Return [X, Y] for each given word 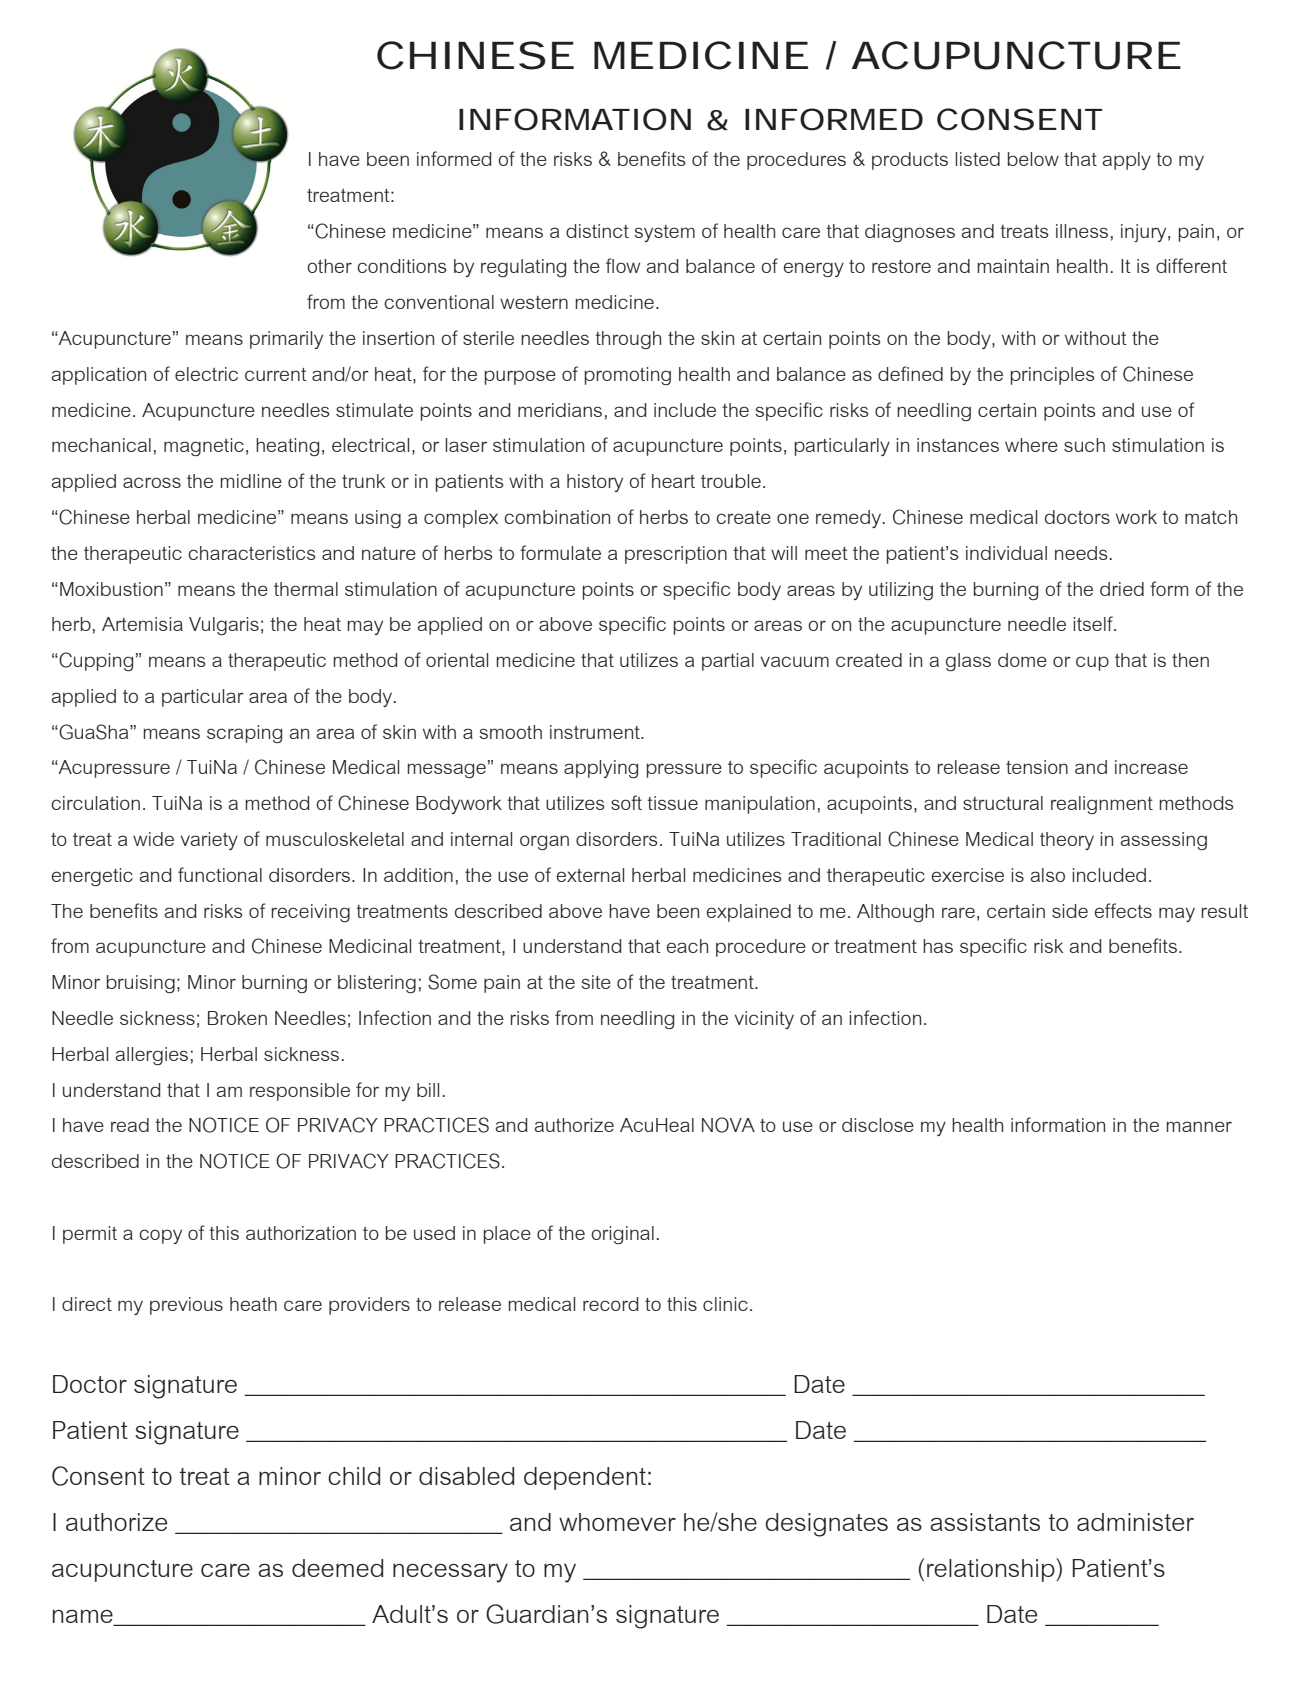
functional [220, 874]
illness [1082, 231]
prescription [676, 555]
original [622, 1235]
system [664, 233]
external [590, 875]
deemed [337, 1568]
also [1048, 875]
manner [1199, 1126]
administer [1135, 1522]
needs [1081, 553]
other [329, 266]
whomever [617, 1522]
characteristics [251, 553]
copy [160, 1236]
